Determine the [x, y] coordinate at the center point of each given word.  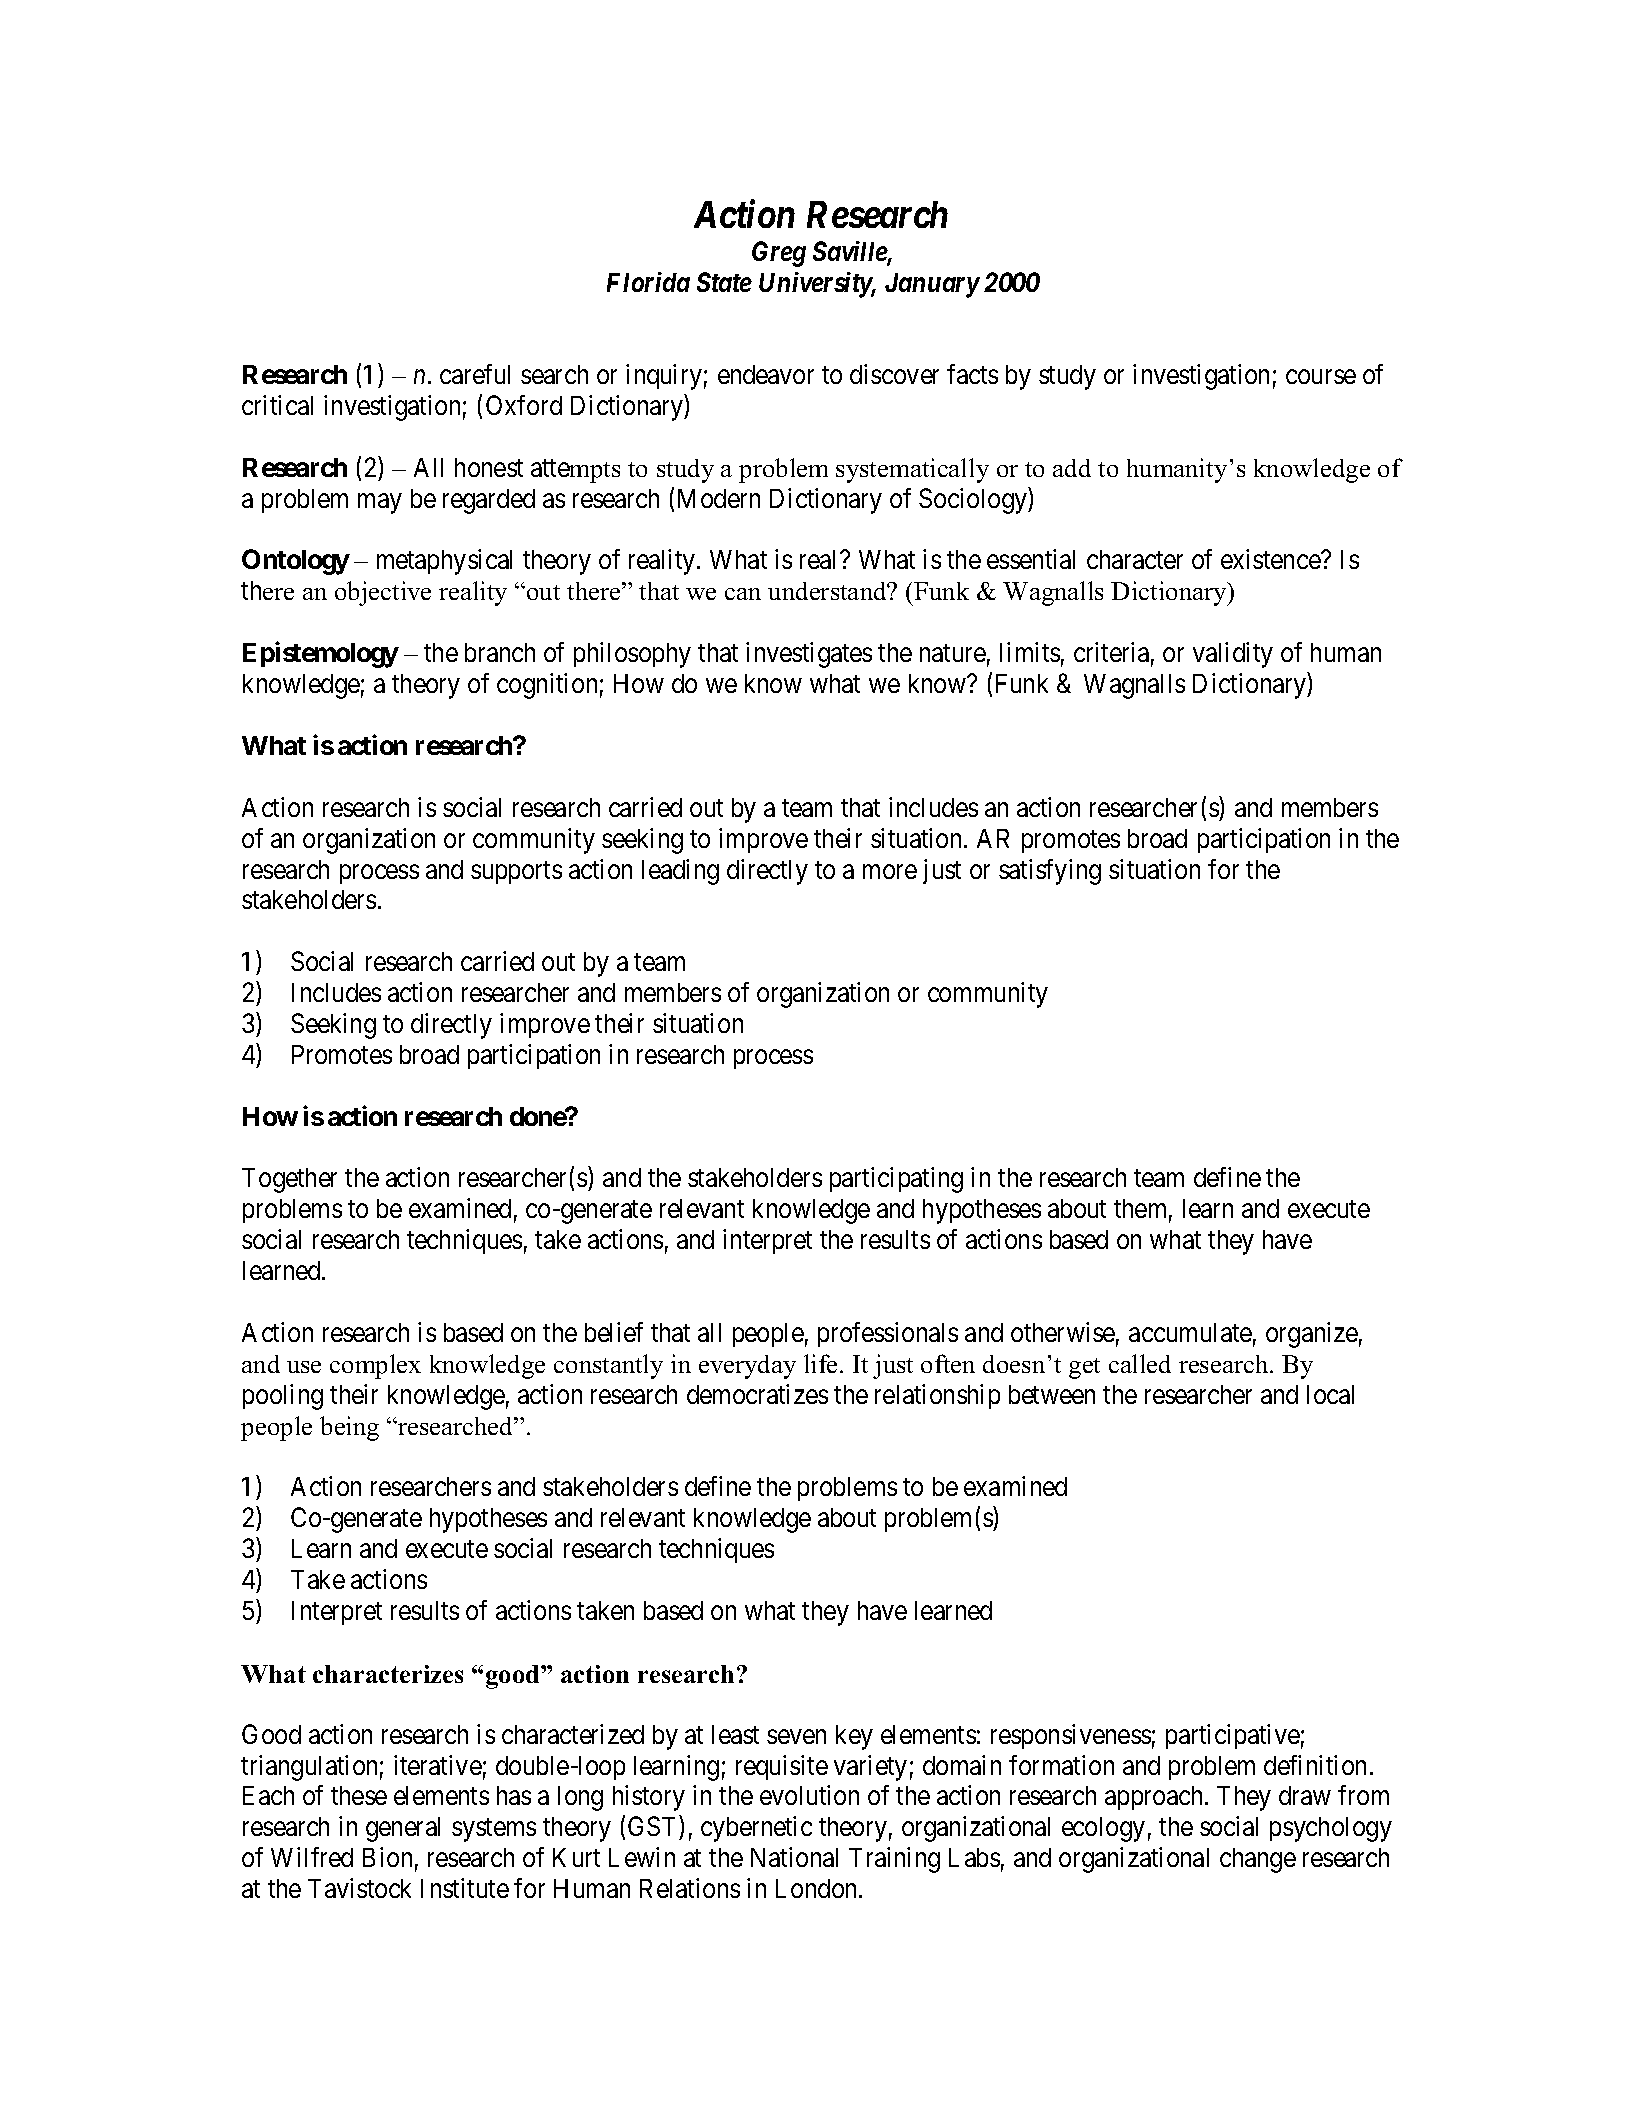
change [1258, 1860]
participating [896, 1180]
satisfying [1050, 872]
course [1321, 377]
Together [289, 1180]
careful [475, 374]
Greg [779, 254]
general [403, 1829]
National [794, 1857]
